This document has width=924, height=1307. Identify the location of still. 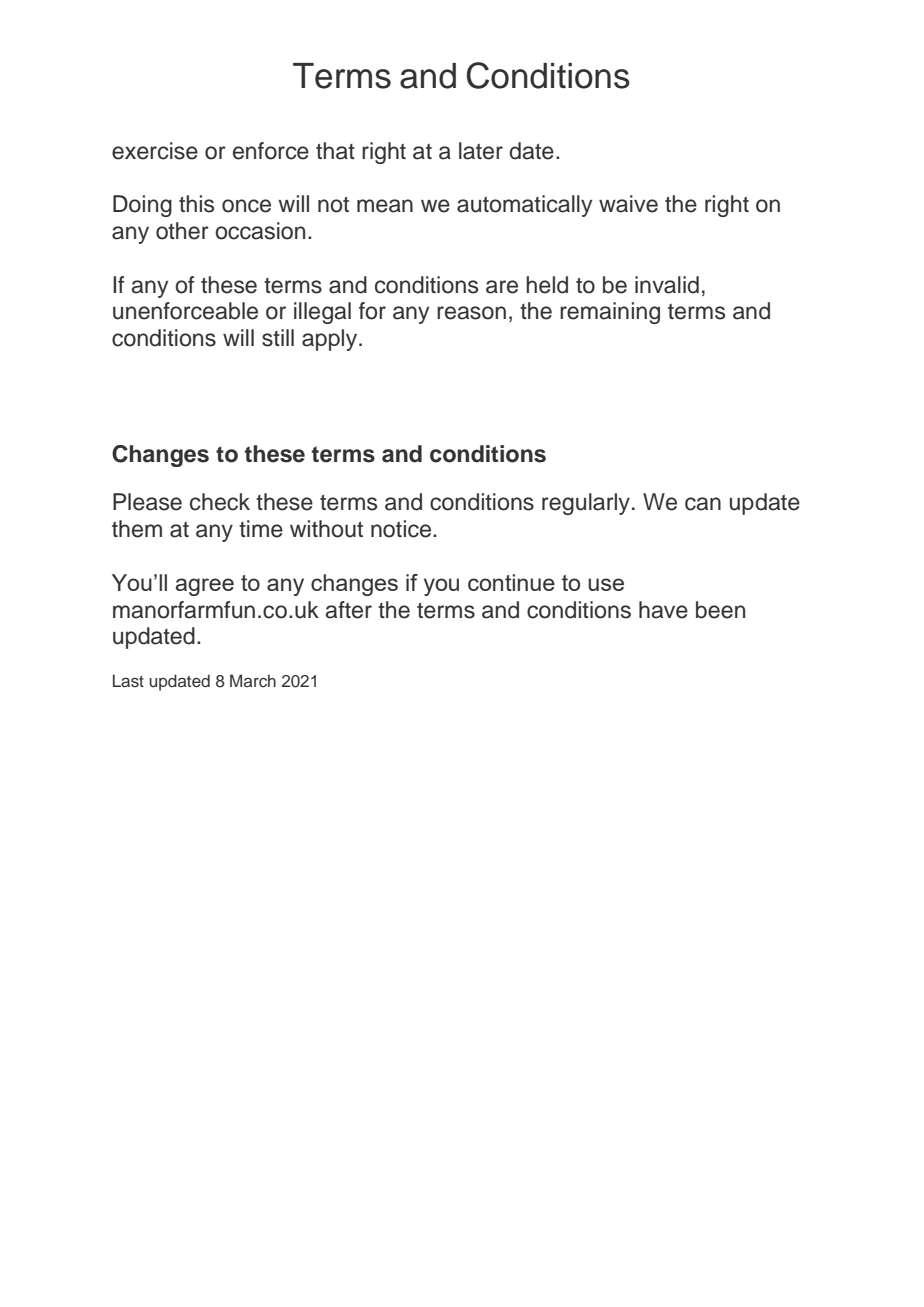
(278, 338).
